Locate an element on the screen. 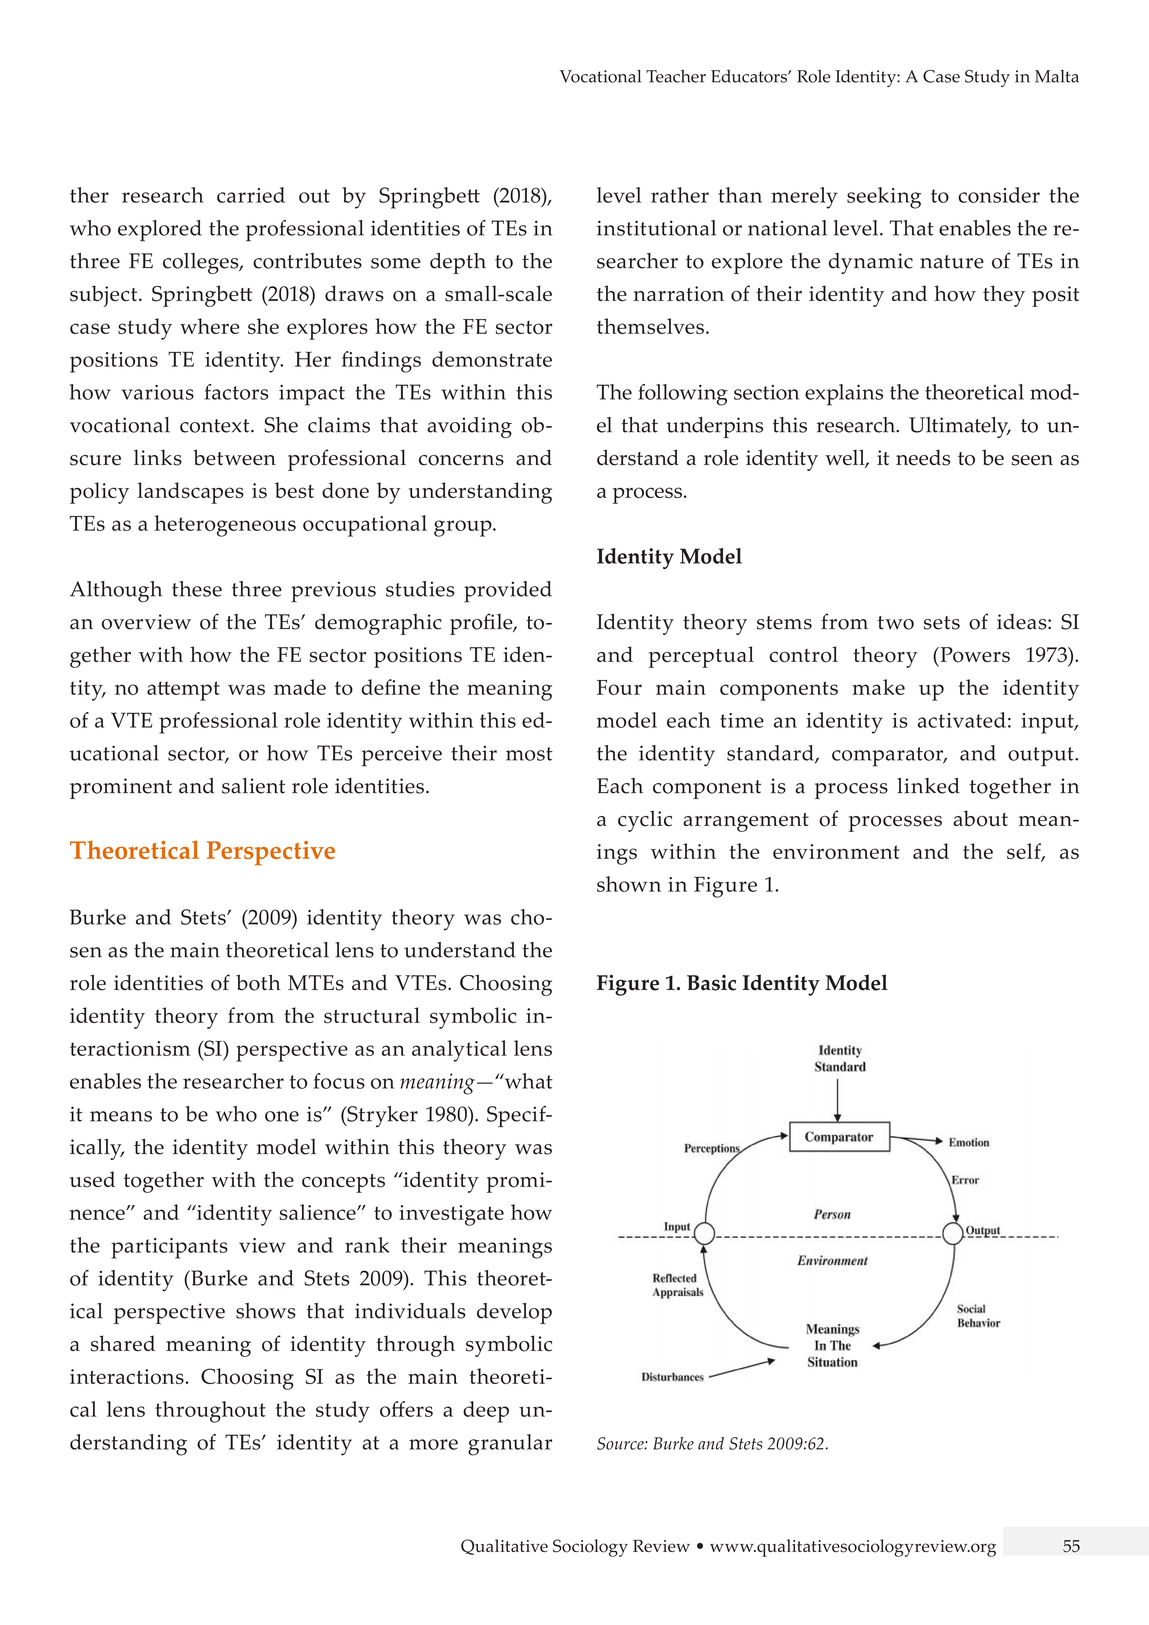 This screenshot has width=1149, height=1625. consider is located at coordinates (999, 195).
